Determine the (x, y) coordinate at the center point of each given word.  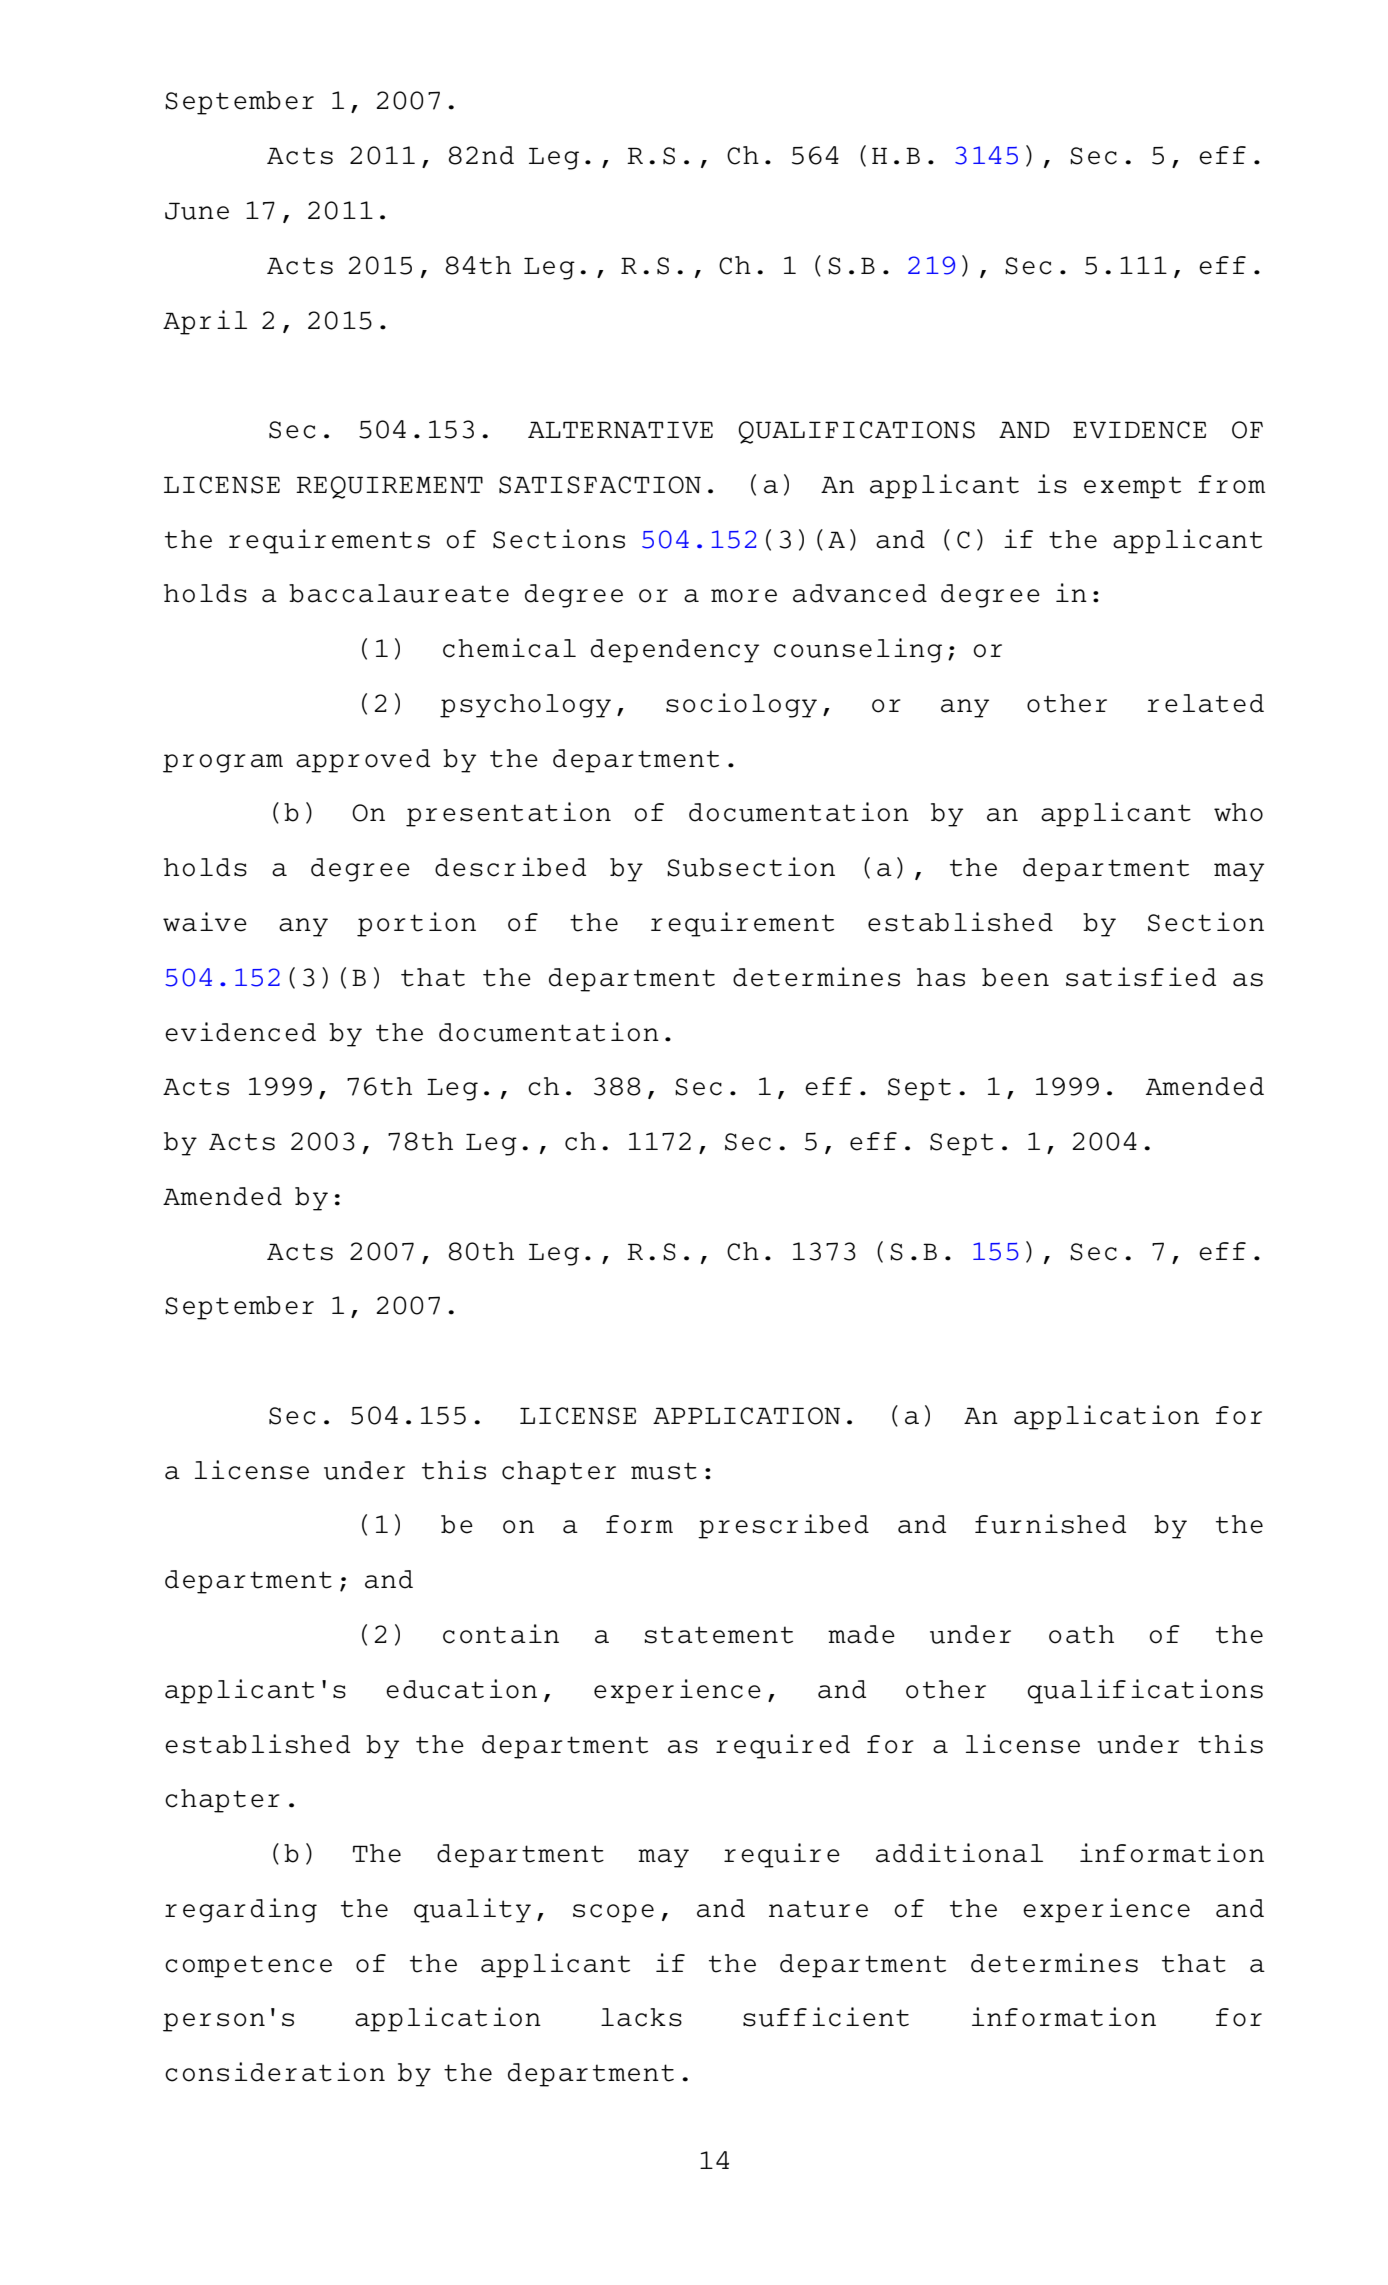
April (205, 322)
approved (363, 761)
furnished (1050, 1524)
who (1238, 812)
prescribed (783, 1526)
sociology (741, 705)
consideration (275, 2072)
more (744, 596)
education (461, 1689)
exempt (1132, 487)
